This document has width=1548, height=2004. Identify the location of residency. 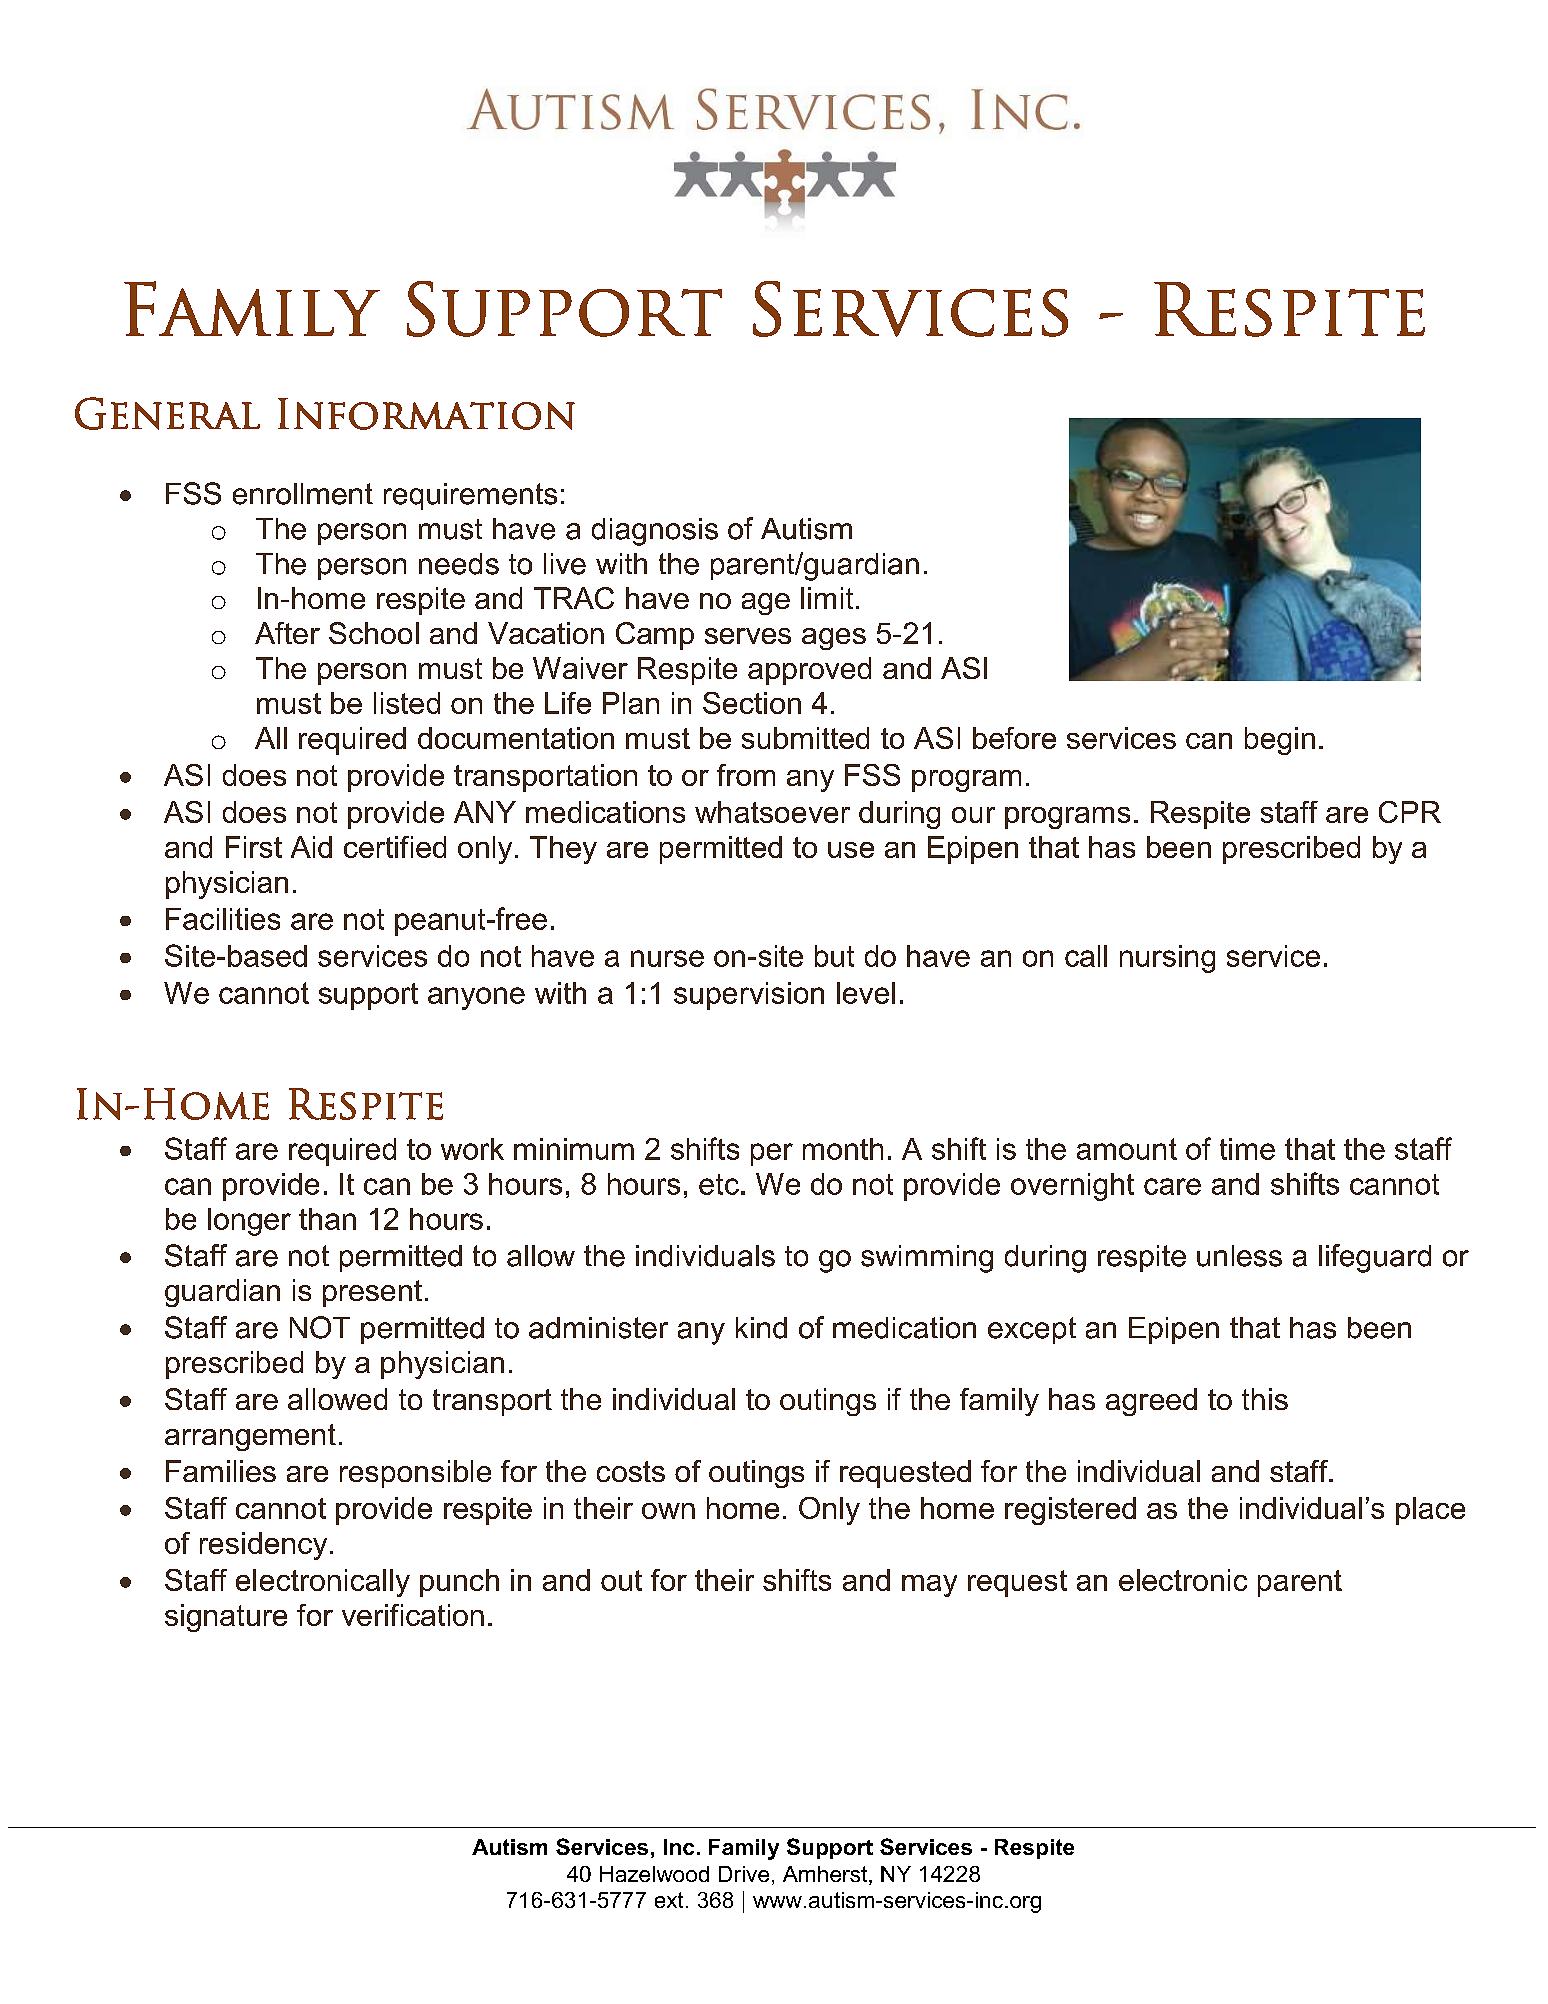
(263, 1546).
